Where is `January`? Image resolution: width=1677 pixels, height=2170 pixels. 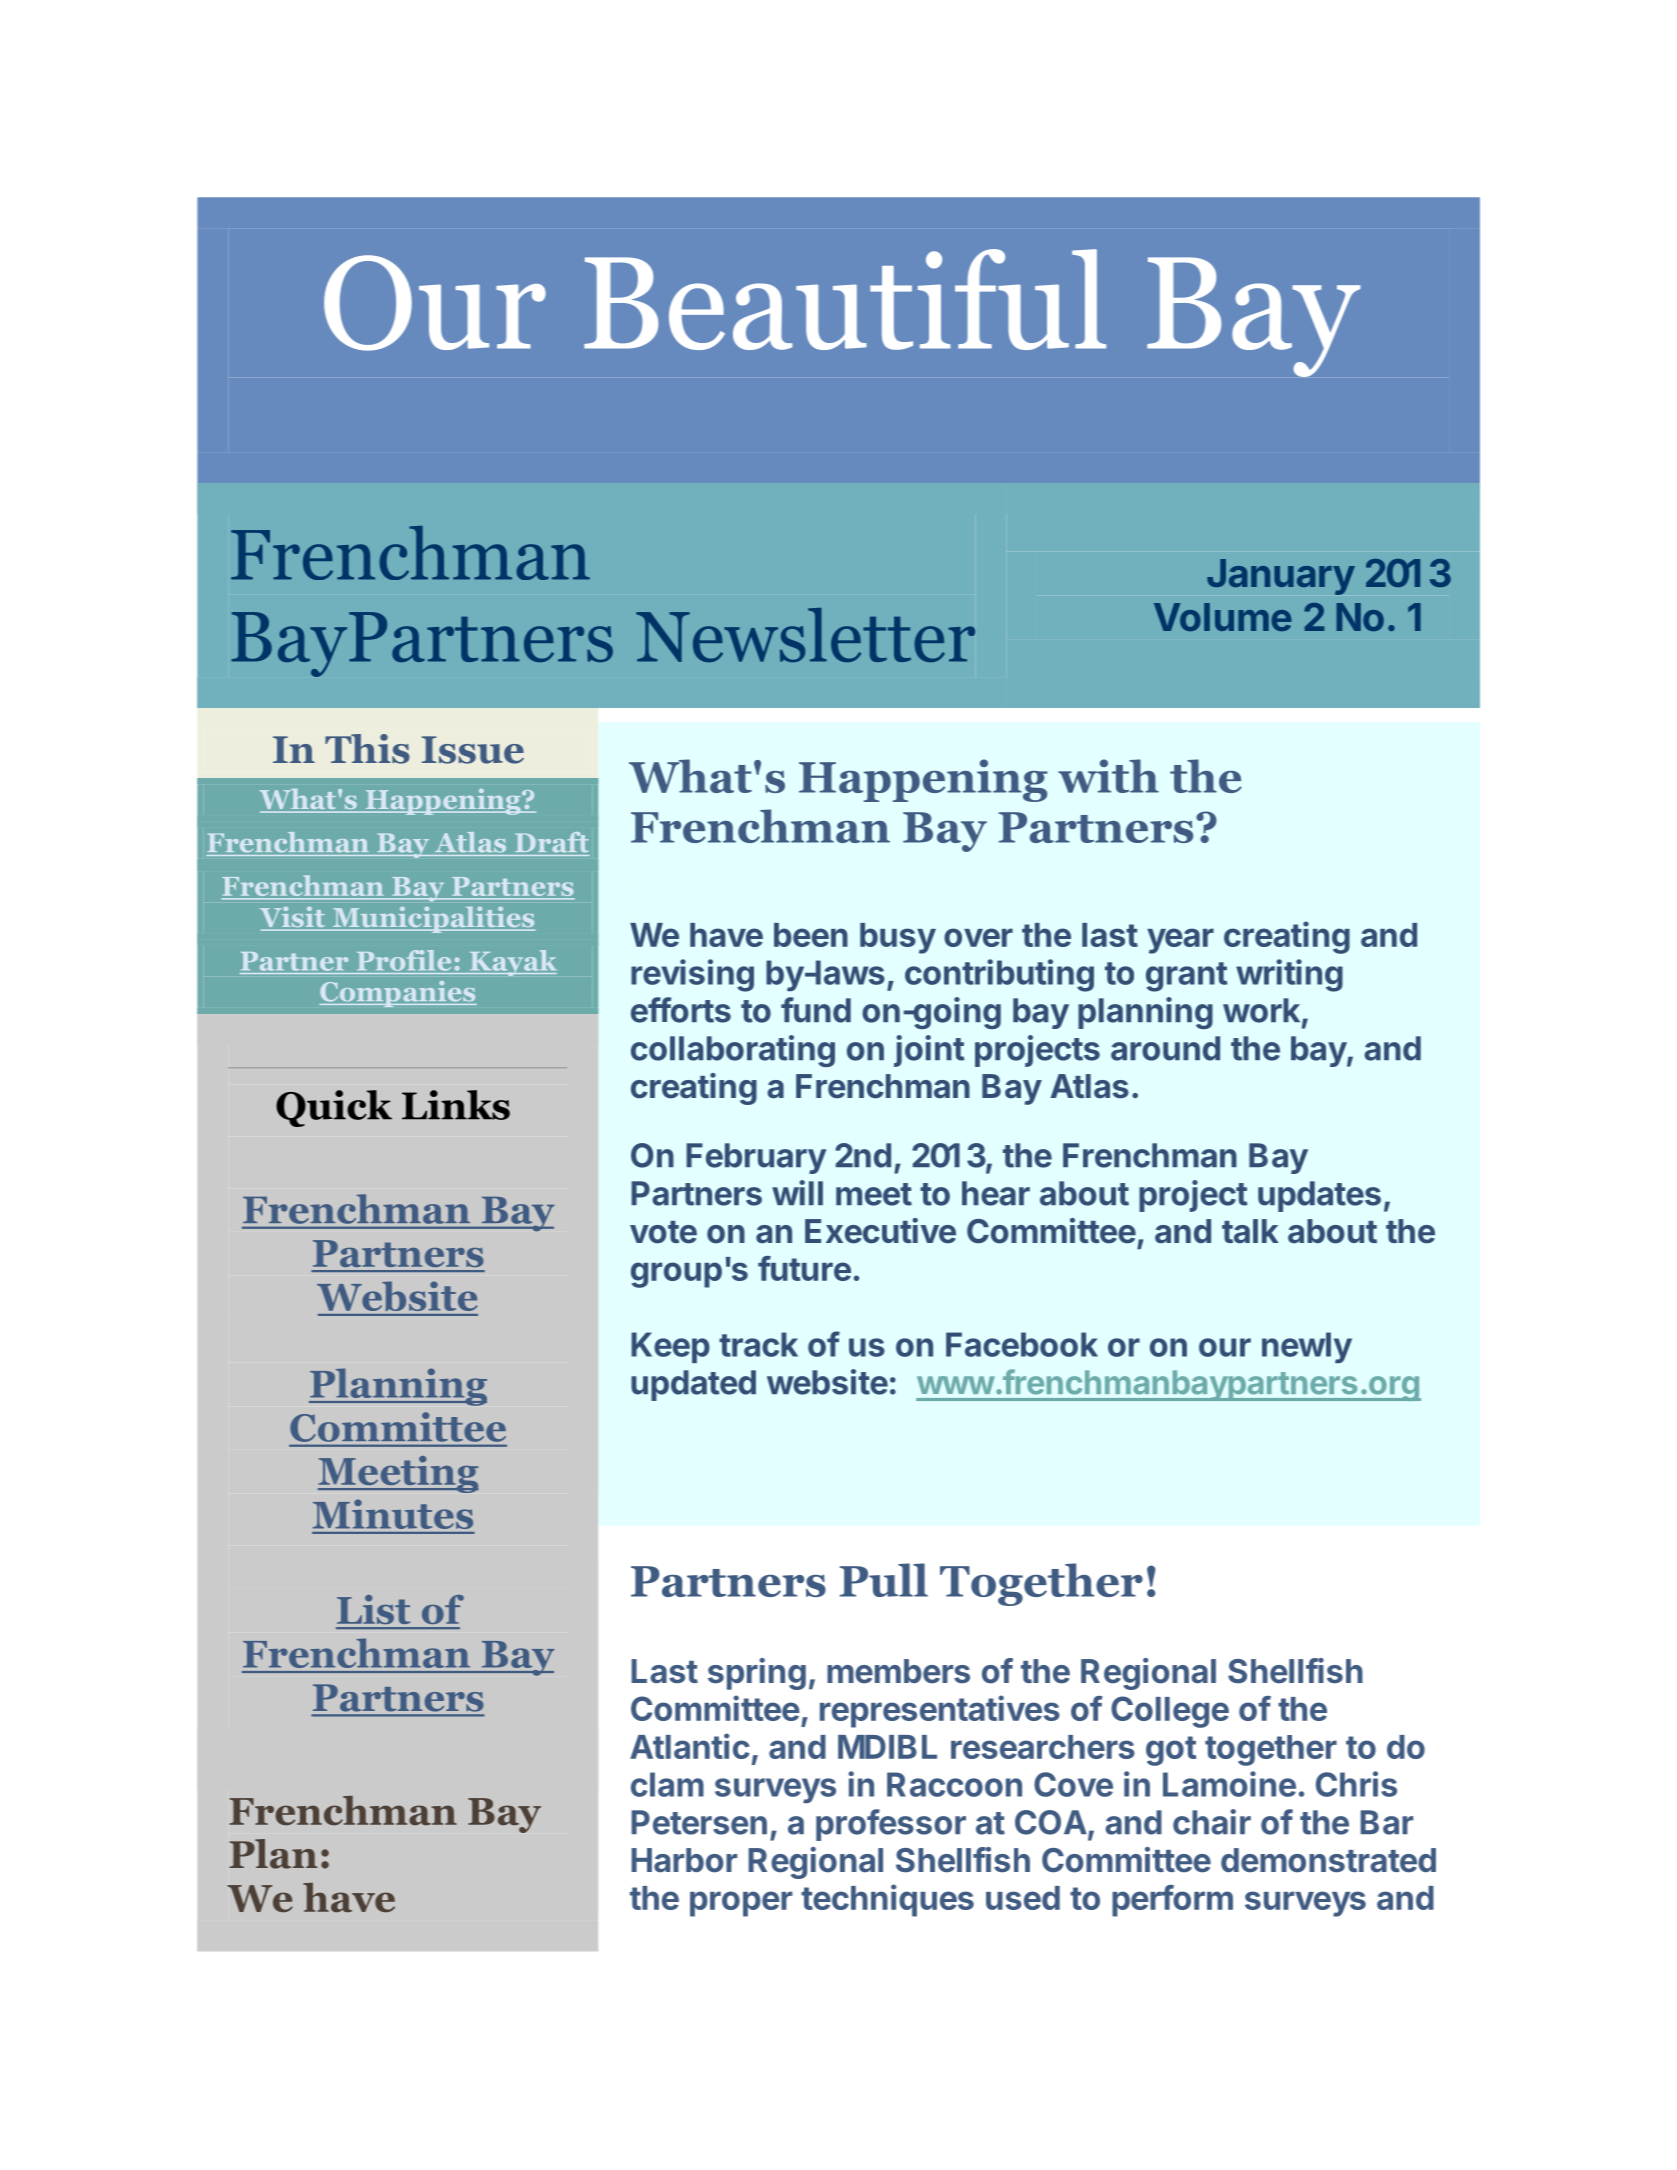 January is located at coordinates (1281, 577).
